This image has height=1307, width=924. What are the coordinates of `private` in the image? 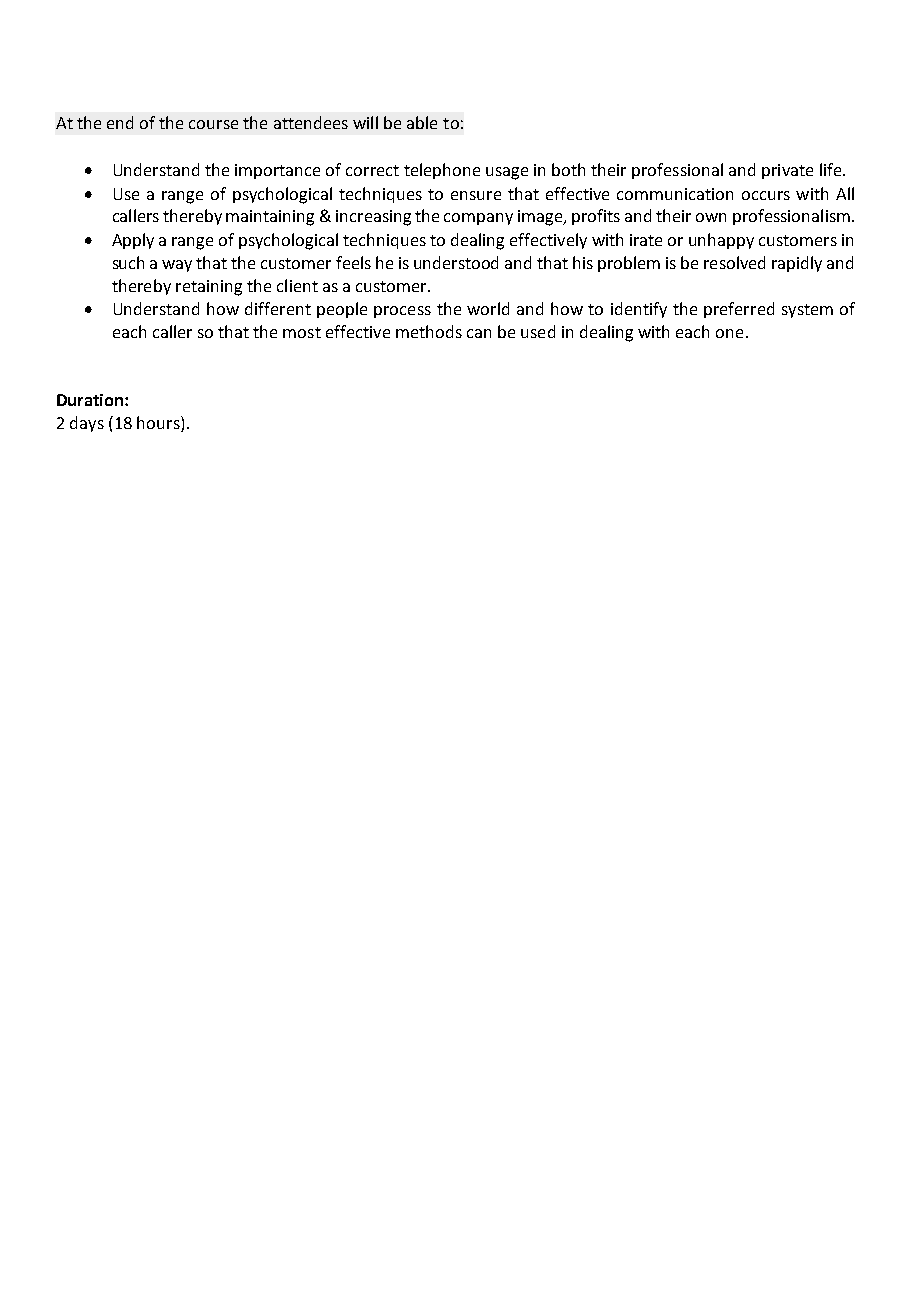 It's located at (787, 171).
